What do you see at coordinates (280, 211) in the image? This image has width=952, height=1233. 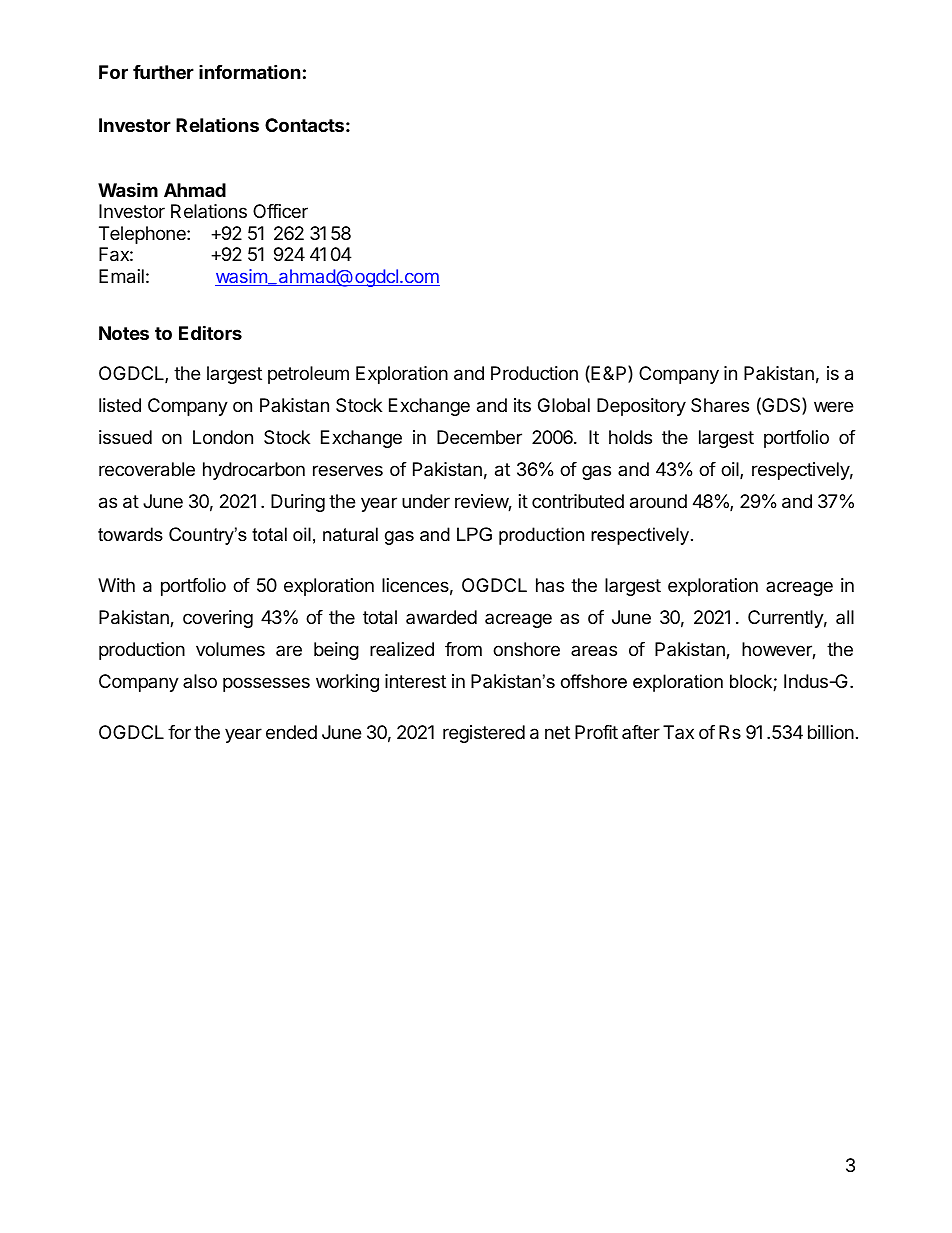 I see `Officer` at bounding box center [280, 211].
